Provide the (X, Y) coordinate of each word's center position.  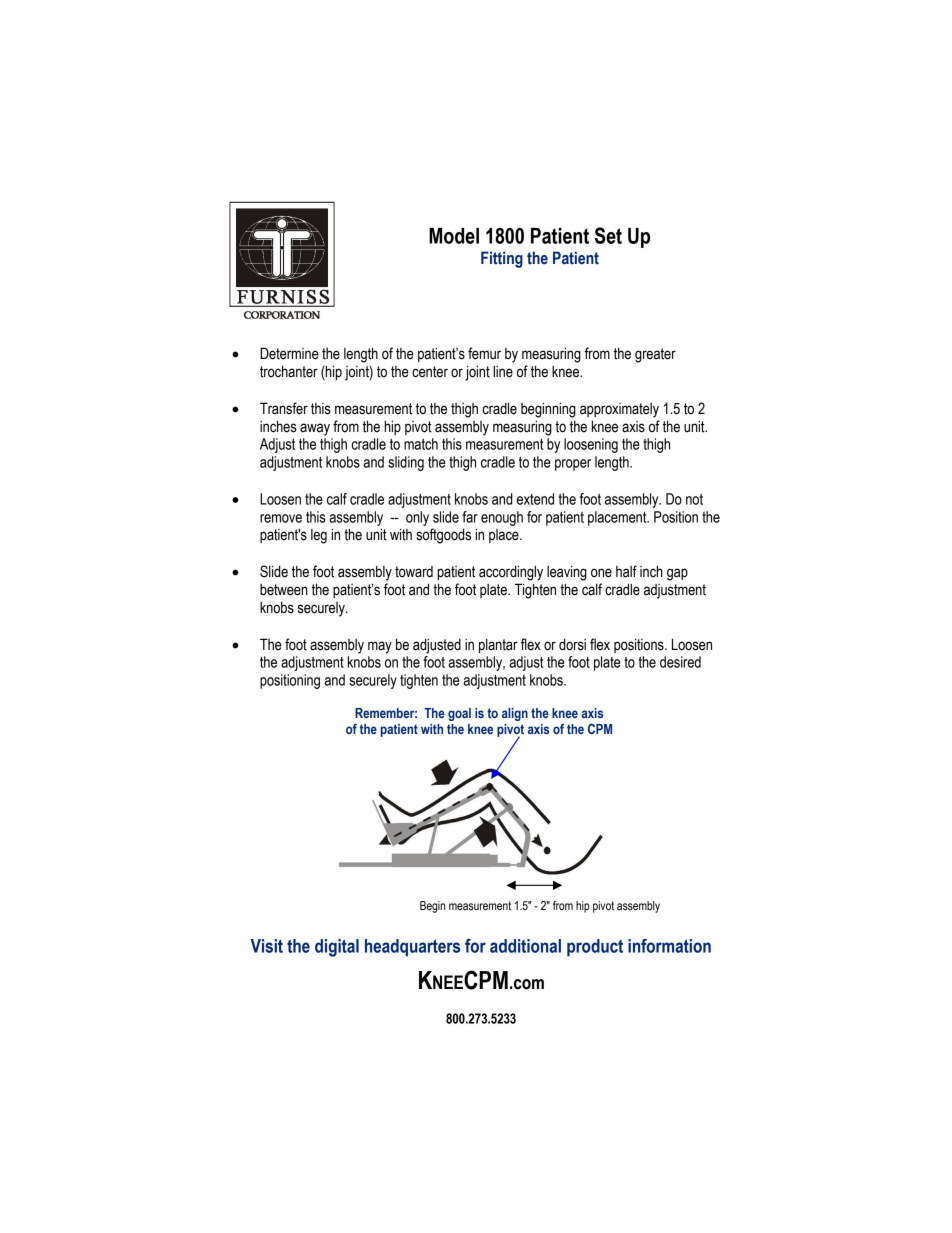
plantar (498, 645)
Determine (289, 353)
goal (459, 714)
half (626, 571)
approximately (619, 410)
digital (337, 948)
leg (319, 536)
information (669, 946)
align (515, 714)
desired (680, 662)
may (380, 647)
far (470, 517)
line (503, 371)
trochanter (289, 371)
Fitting (502, 259)
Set (608, 235)
